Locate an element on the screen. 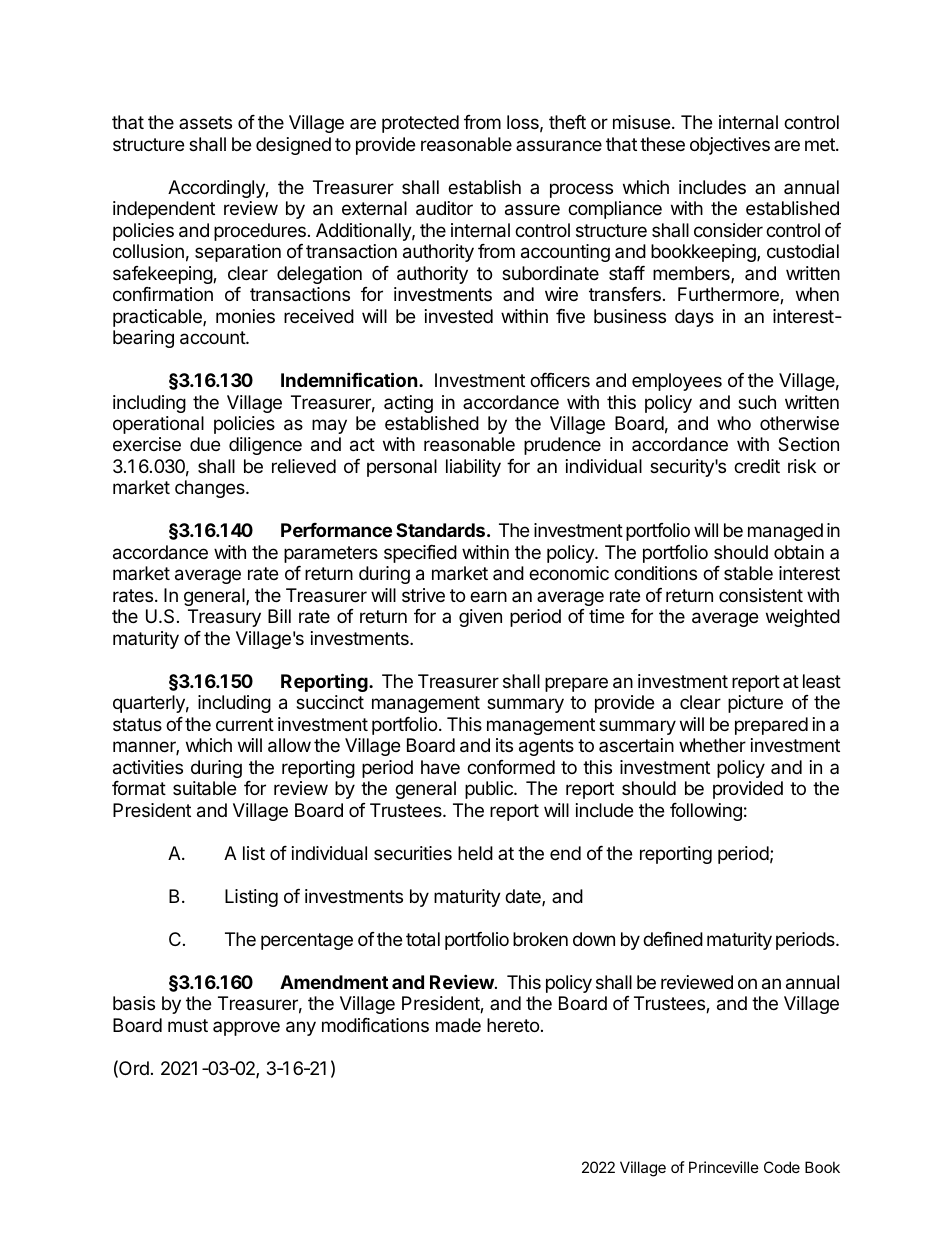  suitable is located at coordinates (204, 788).
